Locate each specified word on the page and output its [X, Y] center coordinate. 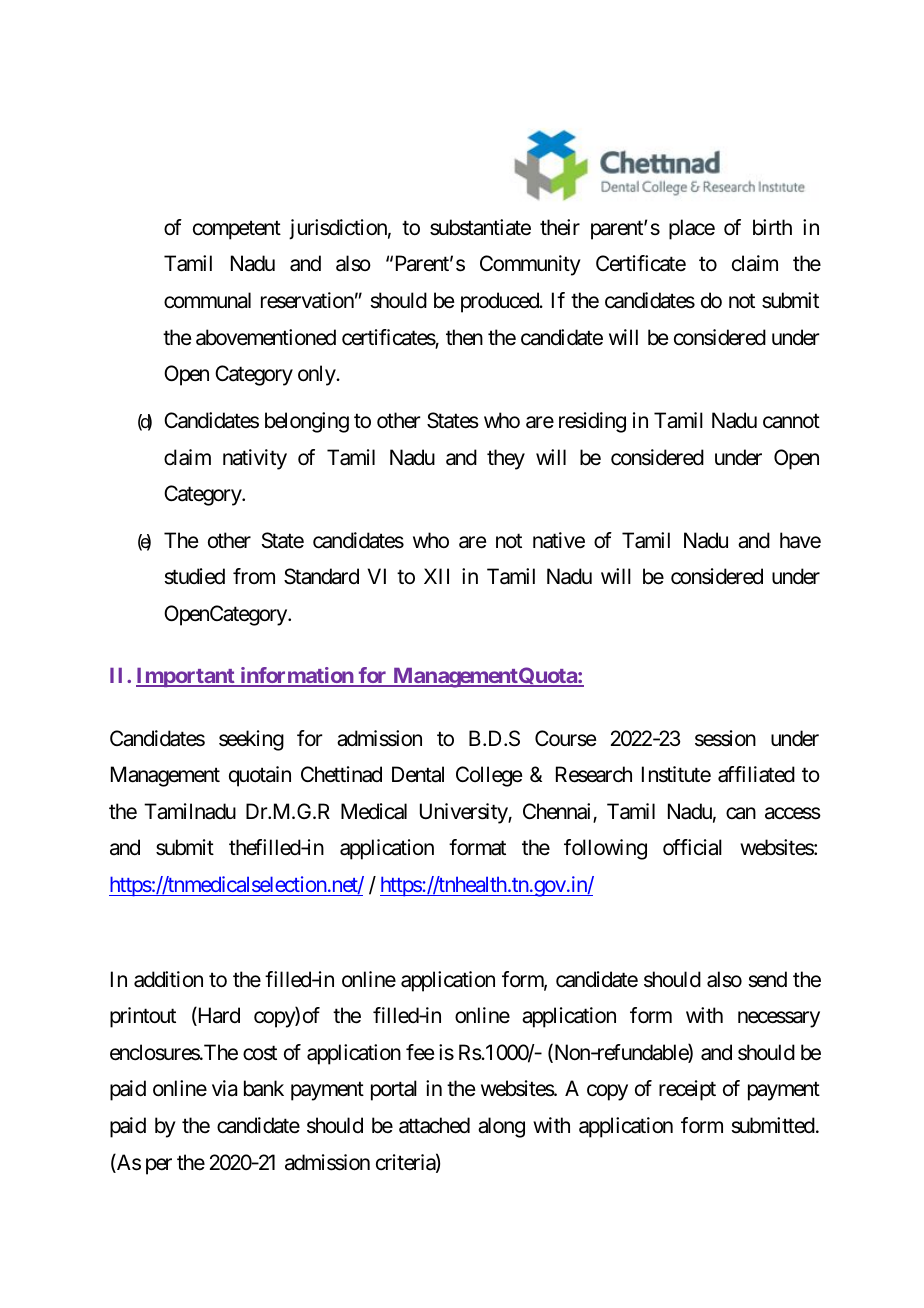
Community [530, 265]
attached [434, 1125]
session [725, 738]
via [224, 1088]
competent [237, 230]
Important [186, 677]
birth [772, 227]
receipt [687, 1090]
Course [566, 738]
